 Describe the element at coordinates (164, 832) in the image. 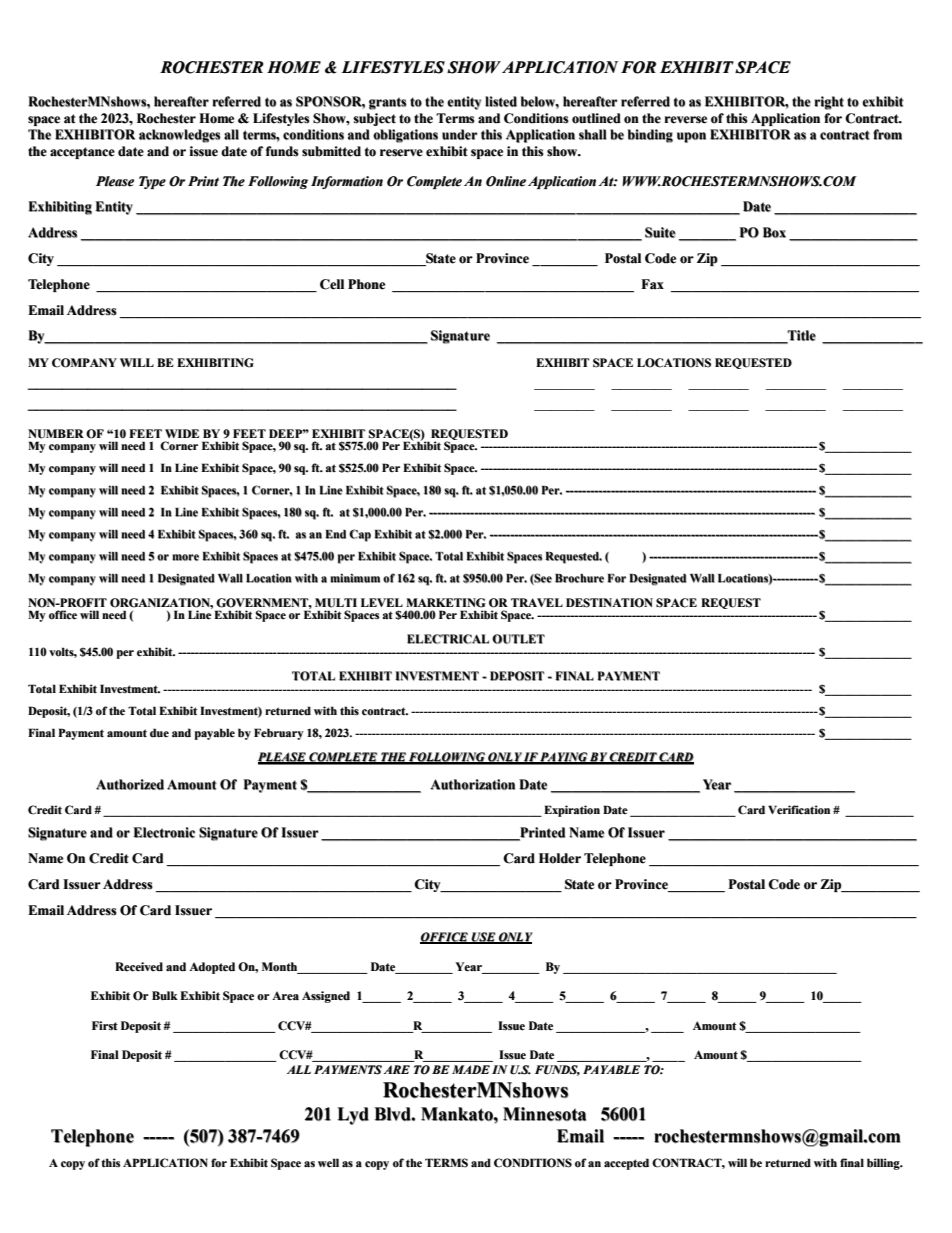

I see `Electronic` at that location.
